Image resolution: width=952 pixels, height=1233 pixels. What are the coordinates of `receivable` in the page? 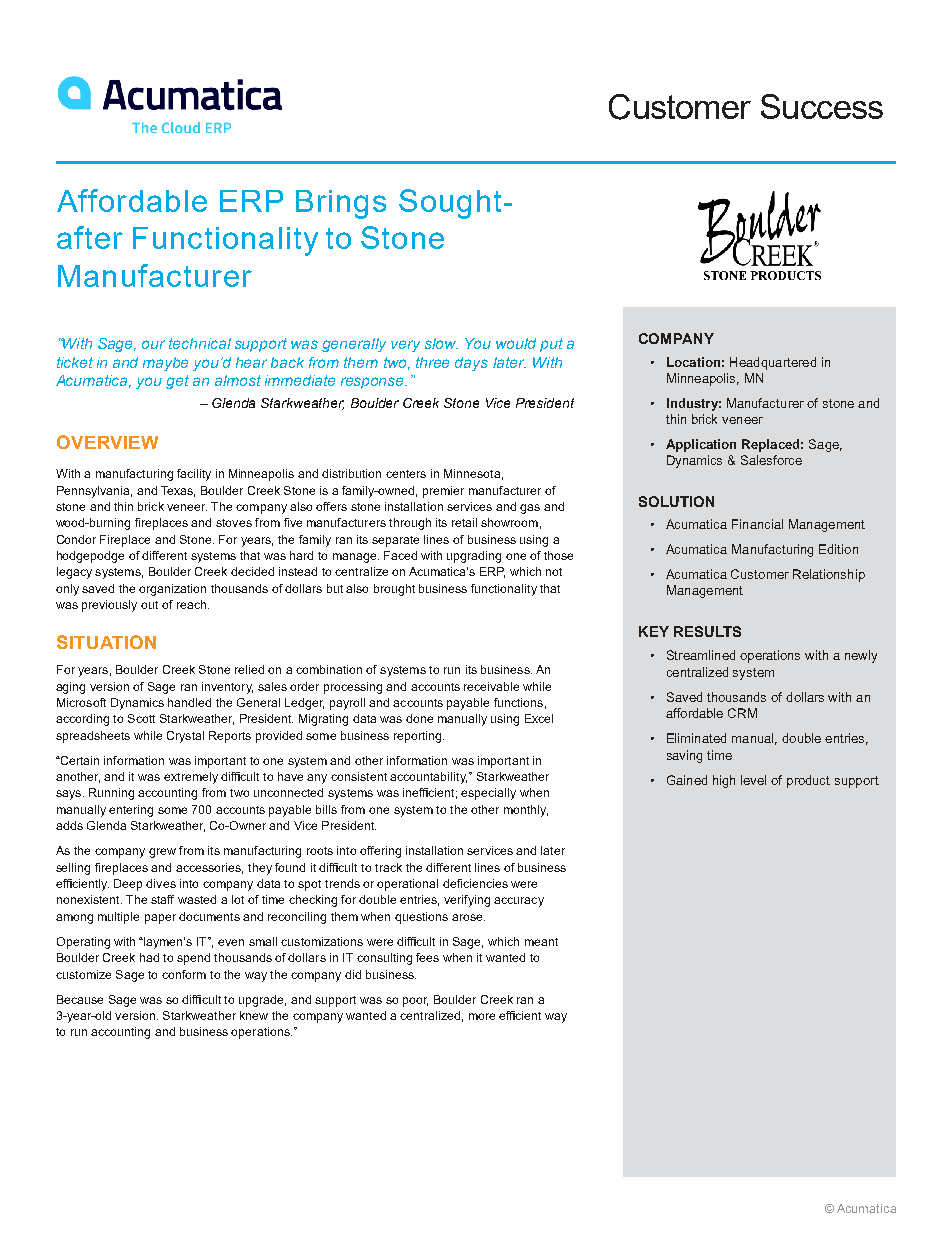 It's located at (491, 686).
